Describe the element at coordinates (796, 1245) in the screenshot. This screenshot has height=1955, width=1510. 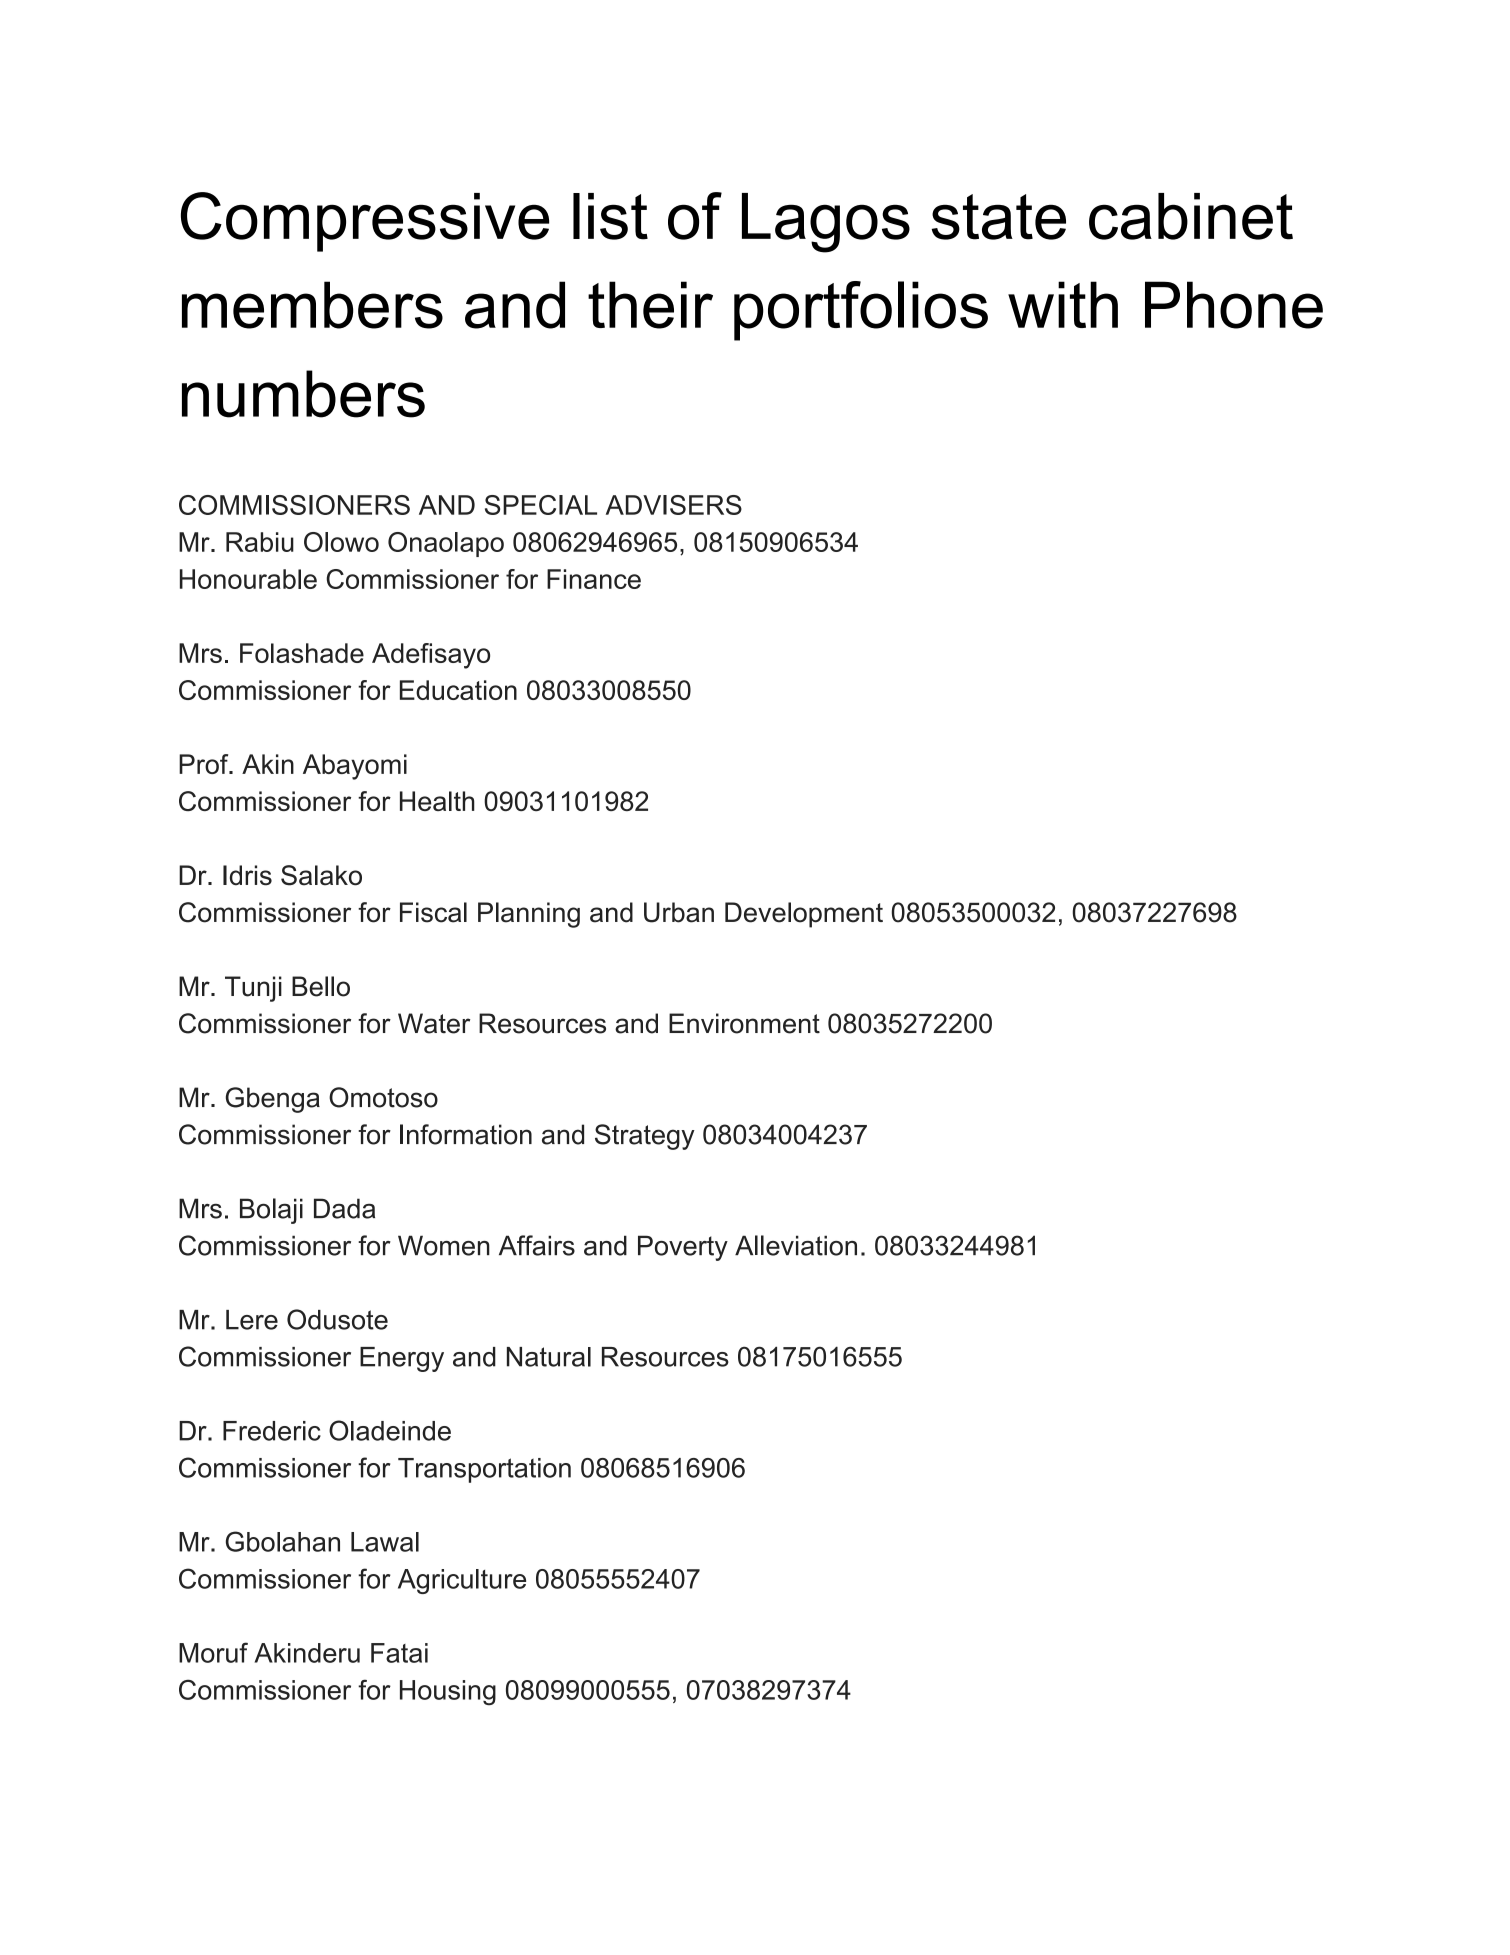
I see `Alleviation` at that location.
